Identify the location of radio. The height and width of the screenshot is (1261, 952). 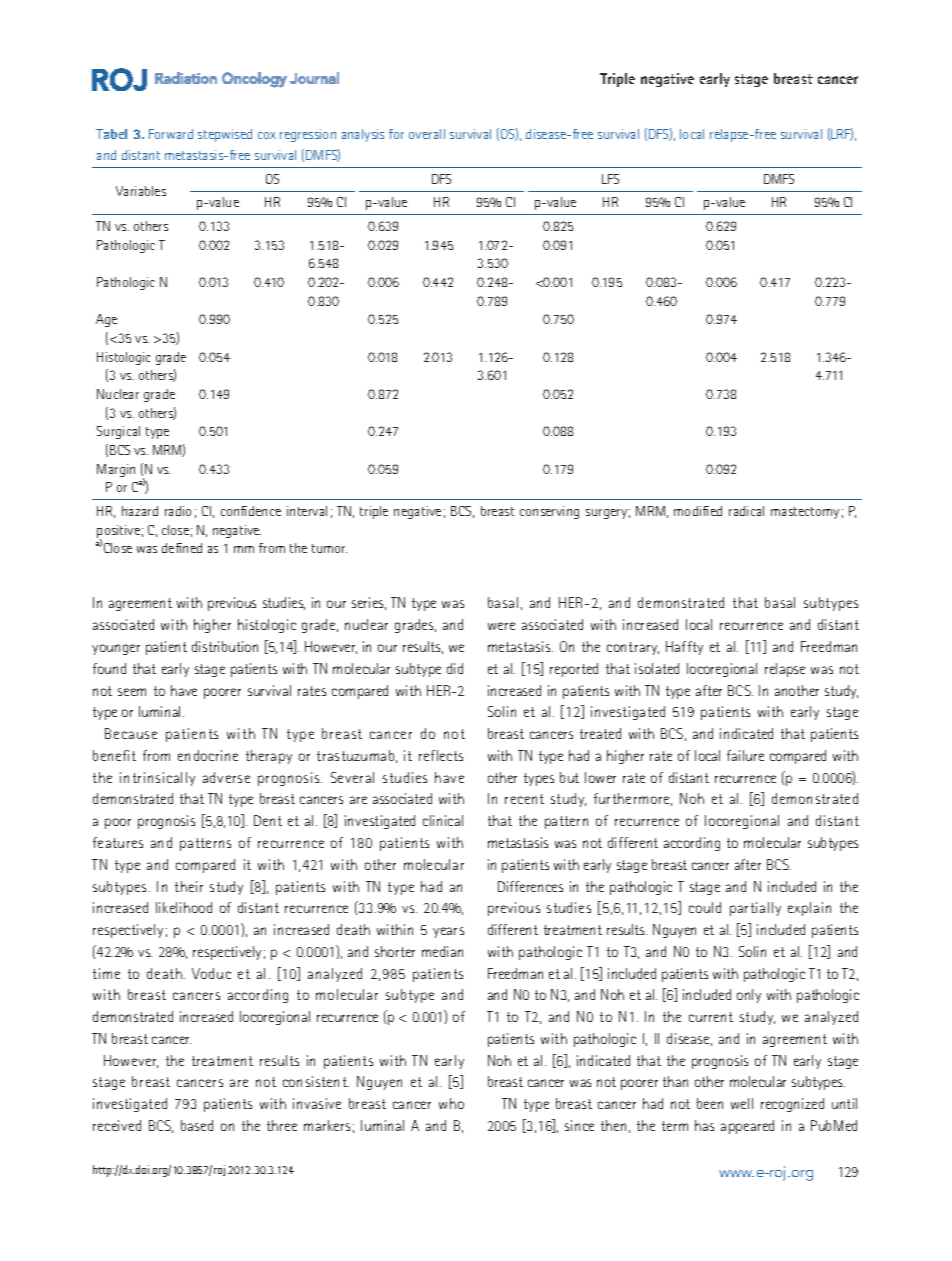
(178, 511).
